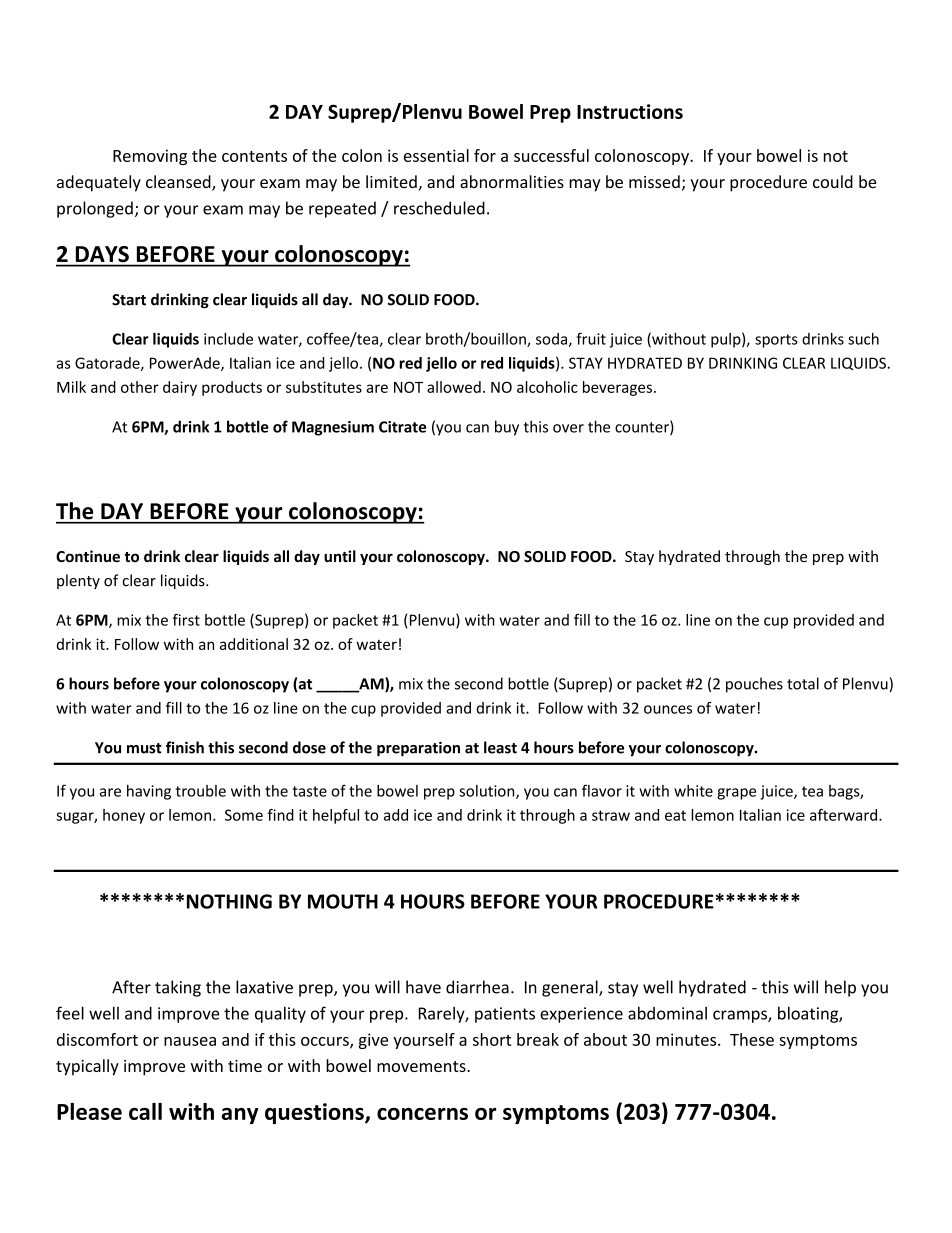 Image resolution: width=952 pixels, height=1233 pixels. Describe the element at coordinates (488, 792) in the image. I see `solution` at that location.
